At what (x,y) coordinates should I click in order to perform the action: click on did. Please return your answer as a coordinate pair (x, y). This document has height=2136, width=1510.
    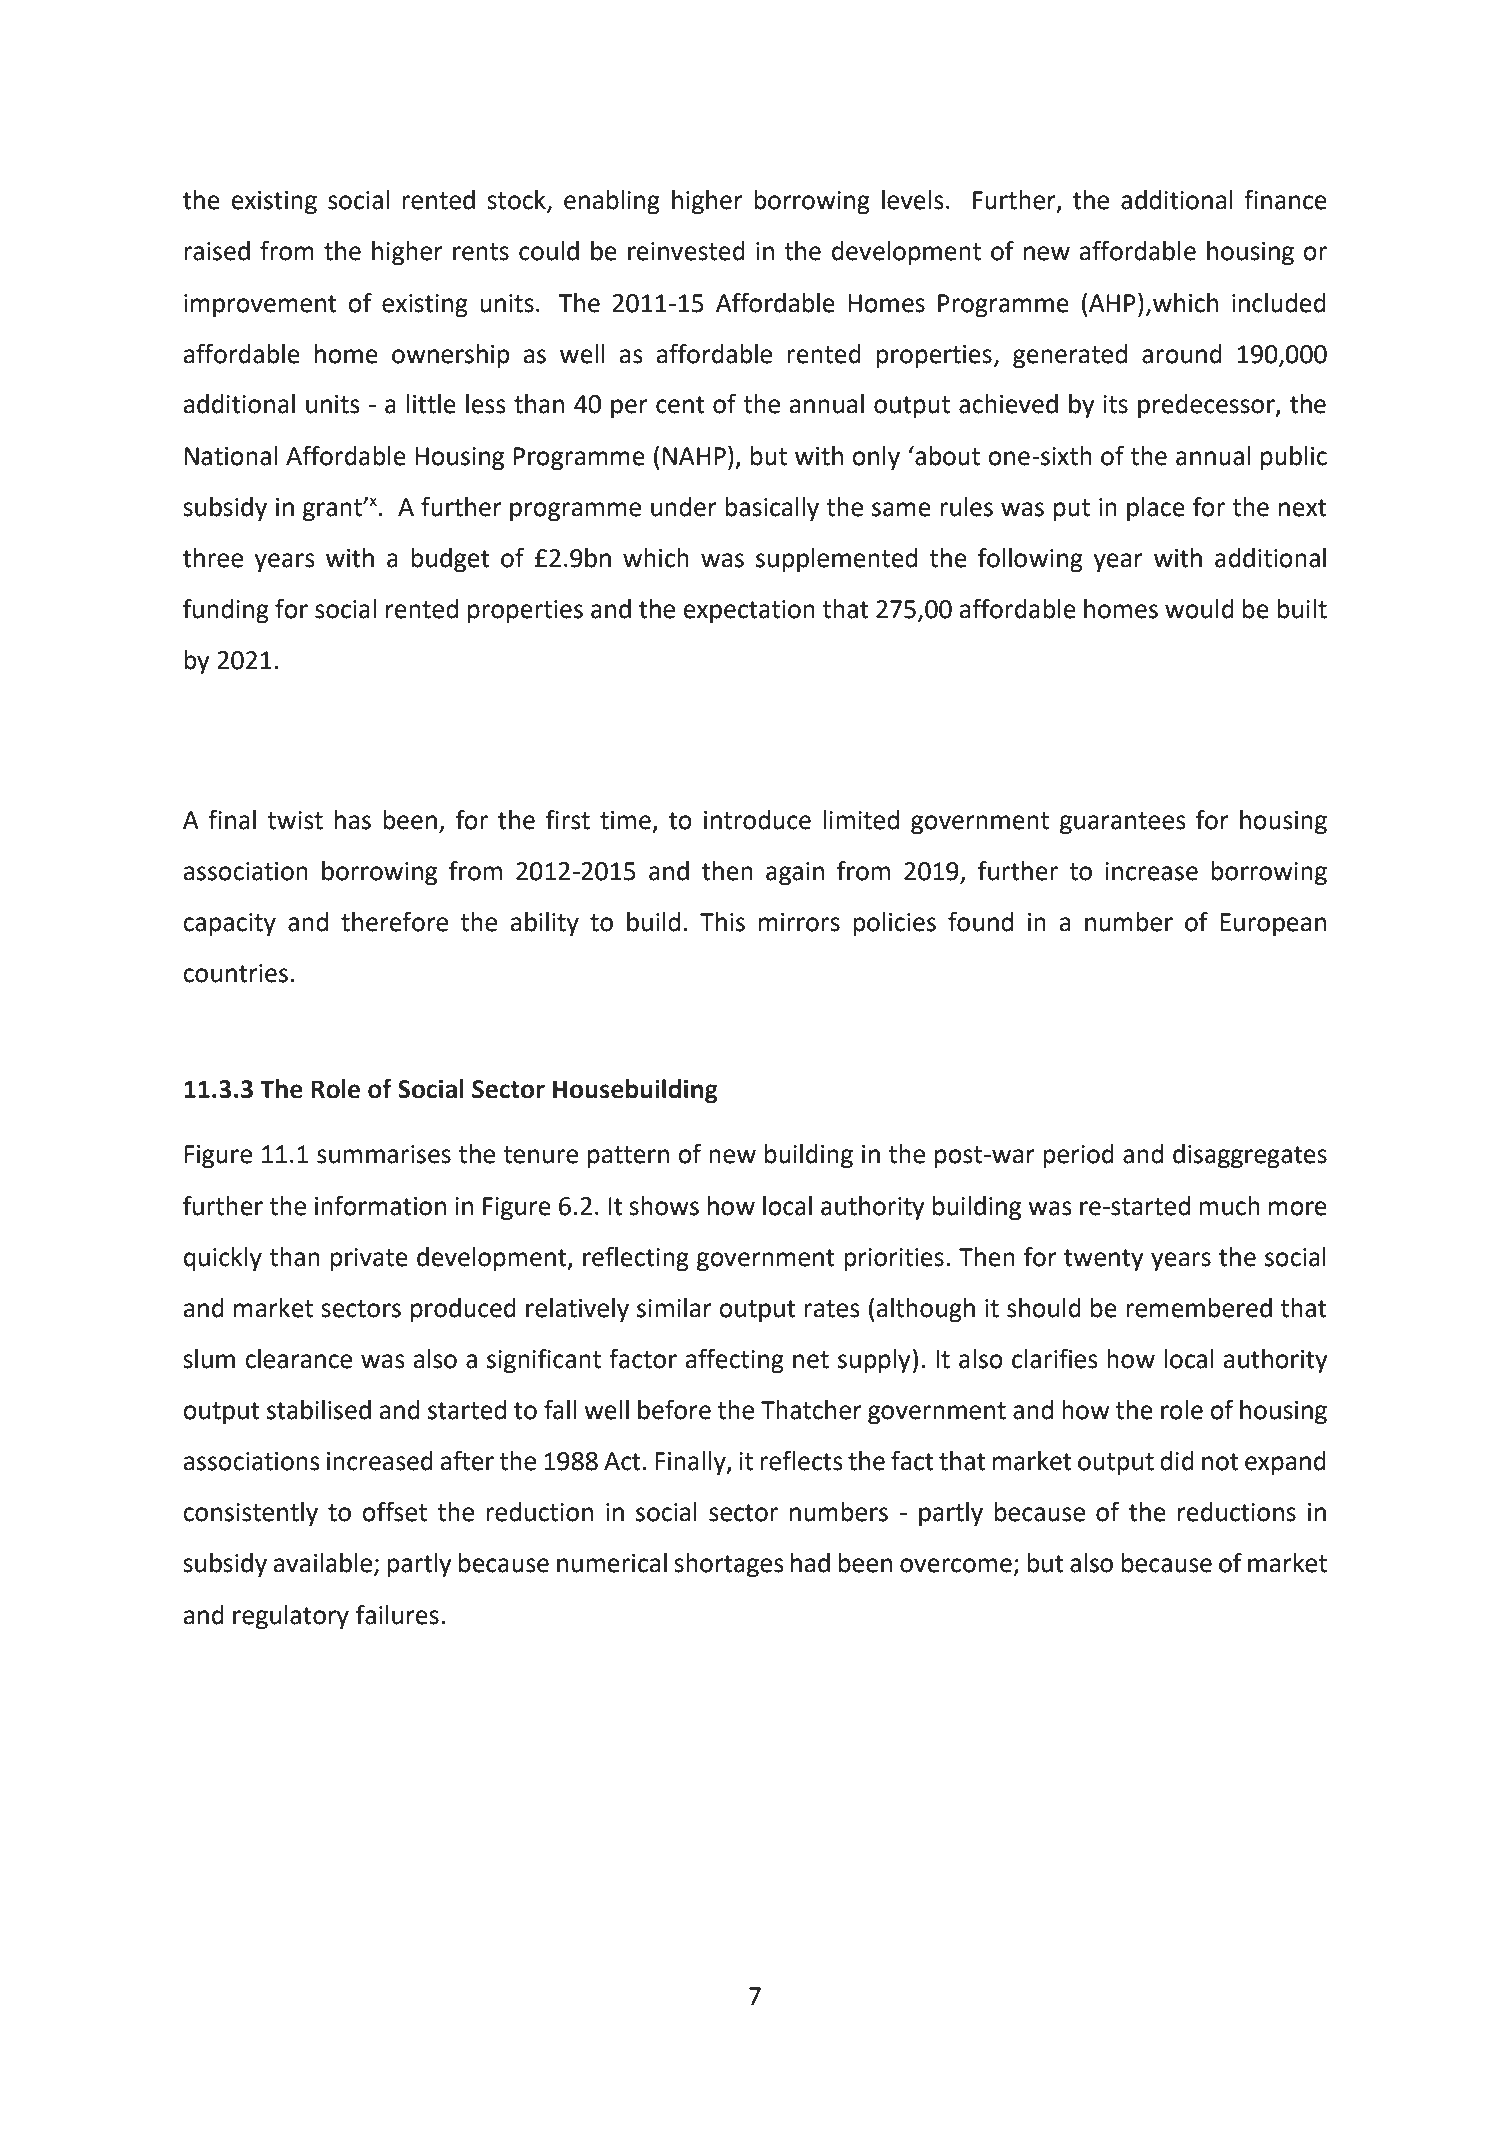
    Looking at the image, I should click on (1177, 1461).
